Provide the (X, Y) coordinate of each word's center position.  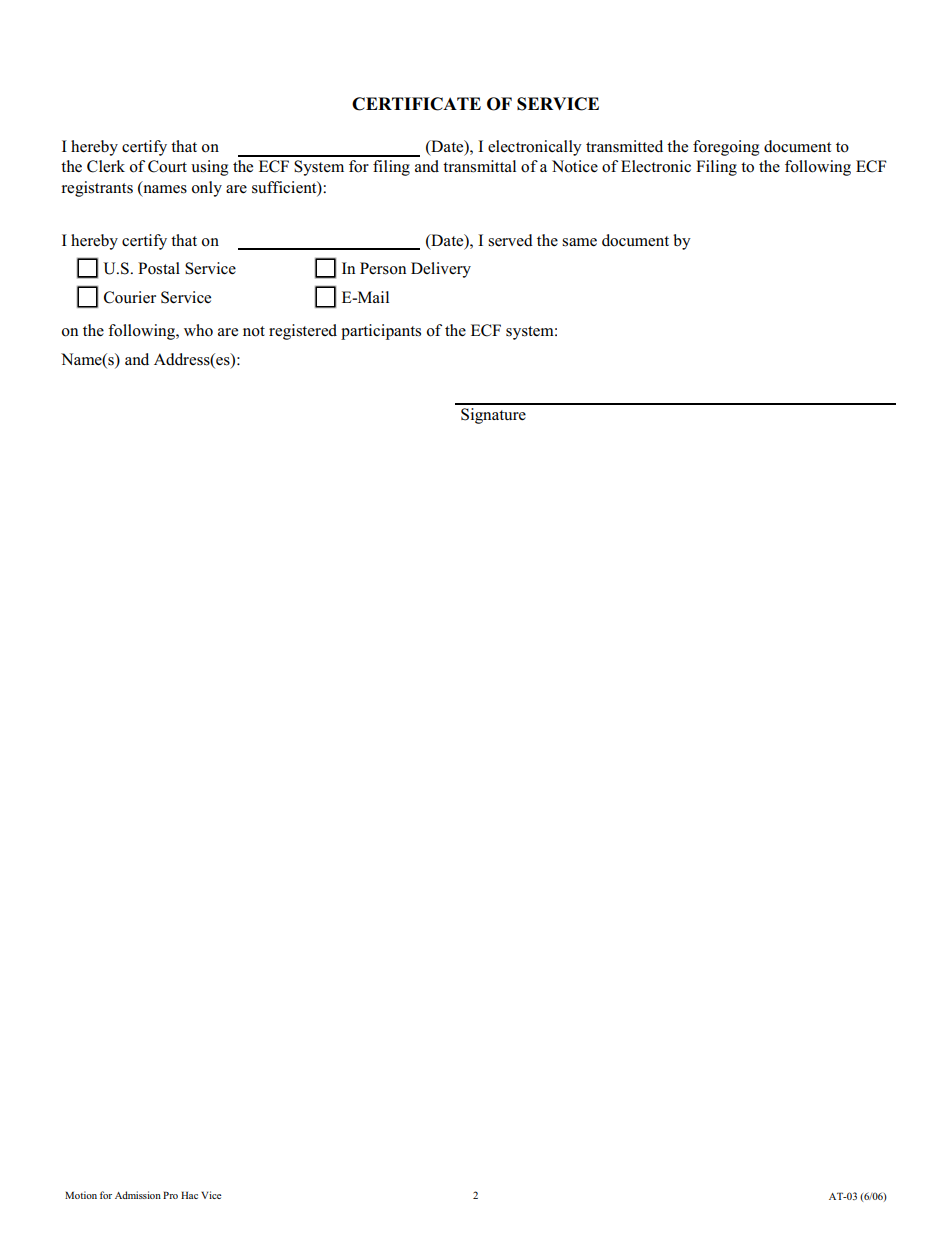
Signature (493, 416)
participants (381, 332)
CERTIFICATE (416, 104)
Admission (138, 1195)
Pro (170, 1195)
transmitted (624, 146)
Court (167, 166)
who (198, 330)
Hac (189, 1195)
